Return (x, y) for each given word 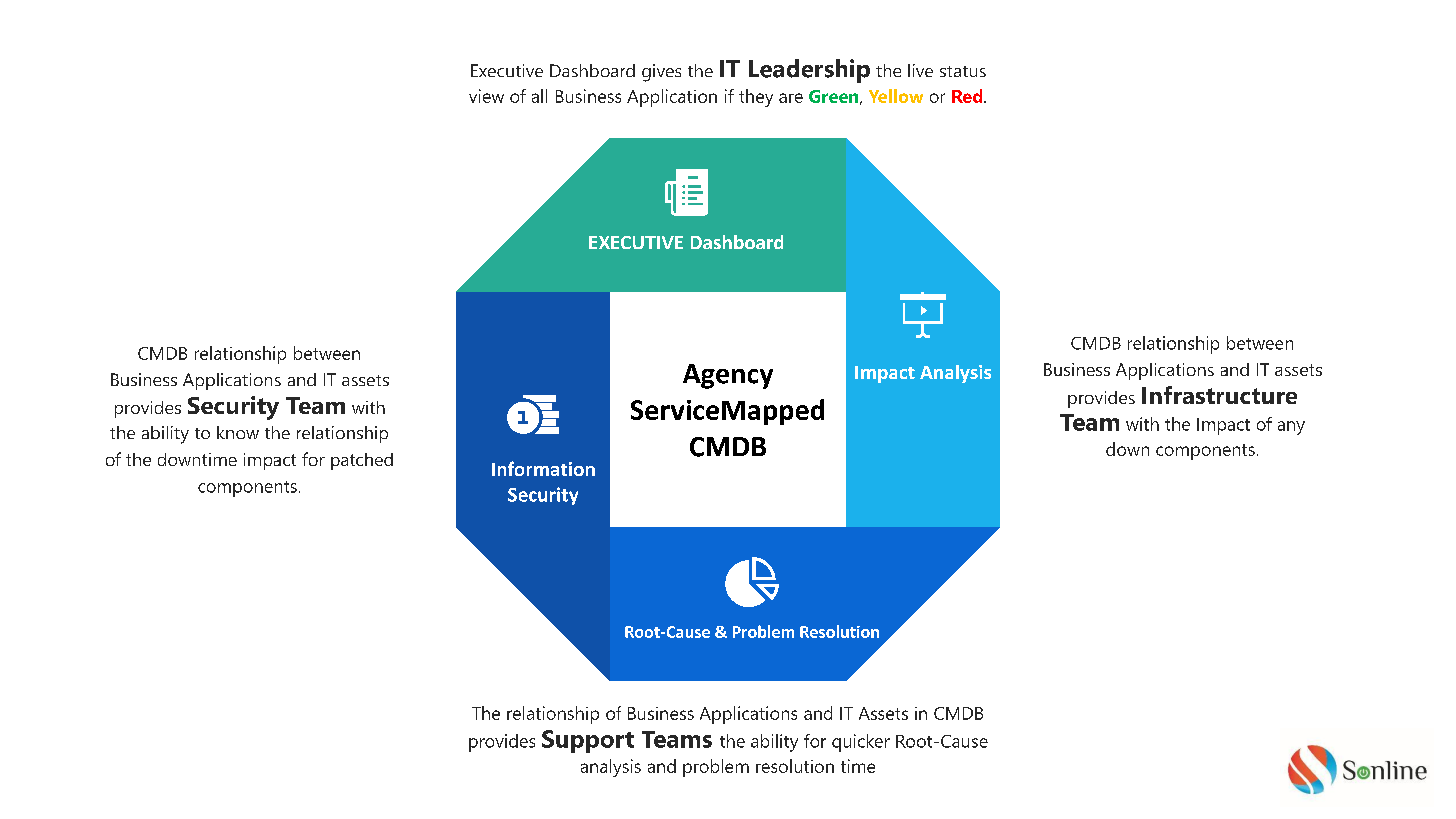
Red (968, 96)
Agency (728, 376)
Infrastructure (1219, 395)
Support (588, 741)
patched (362, 461)
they (756, 98)
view (486, 96)
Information (543, 468)
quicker (861, 743)
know (238, 432)
